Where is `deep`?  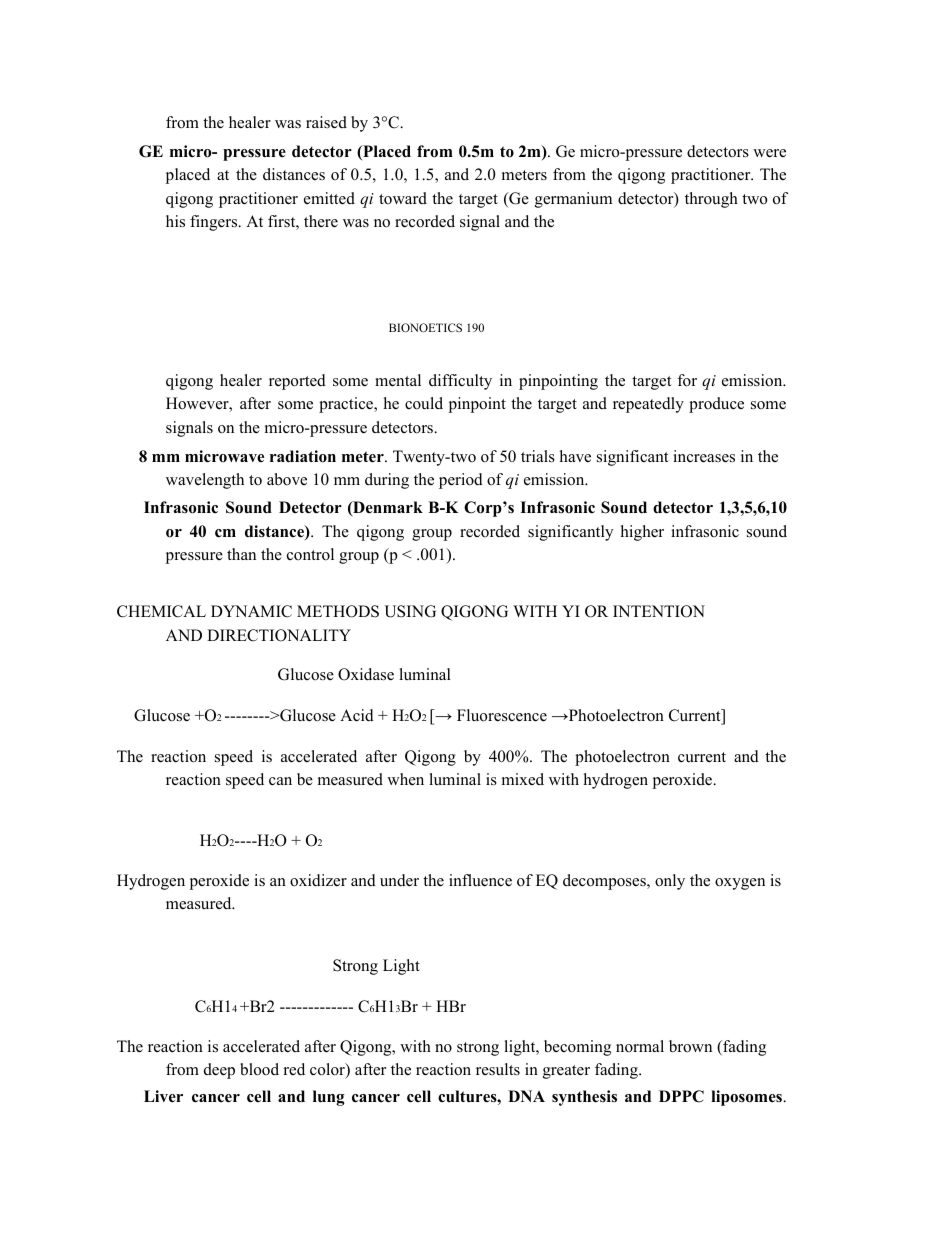
deep is located at coordinates (219, 1071).
